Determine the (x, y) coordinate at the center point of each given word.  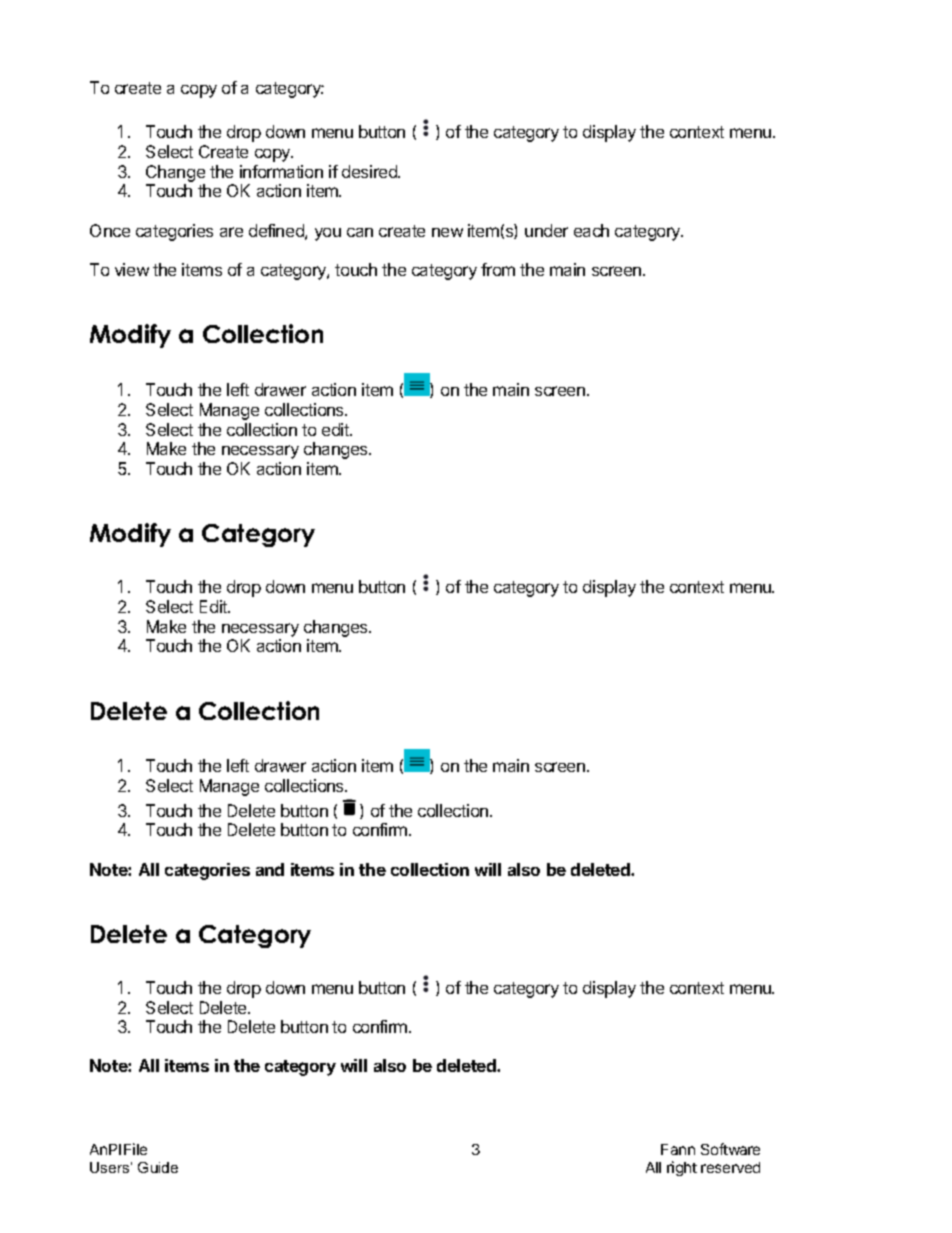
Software (730, 1149)
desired (370, 171)
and (270, 869)
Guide (158, 1167)
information (281, 171)
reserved (730, 1167)
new (447, 232)
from (498, 269)
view (132, 269)
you (328, 234)
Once (110, 230)
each (591, 230)
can (360, 232)
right (682, 1168)
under (546, 230)
